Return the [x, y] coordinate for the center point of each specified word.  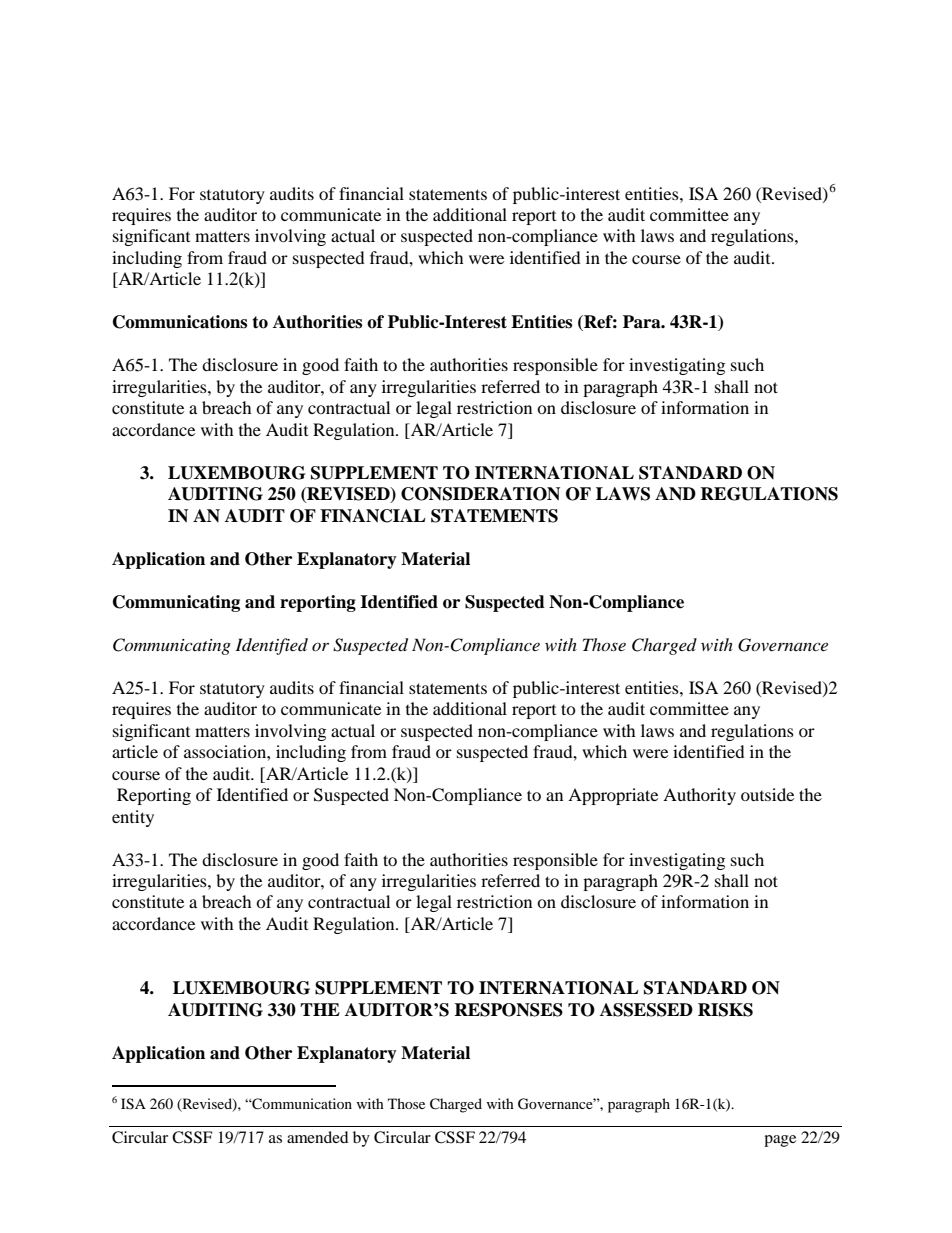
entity [133, 818]
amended [318, 1137]
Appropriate [613, 796]
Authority [699, 796]
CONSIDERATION [480, 494]
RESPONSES [508, 1010]
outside [767, 794]
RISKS [725, 1010]
